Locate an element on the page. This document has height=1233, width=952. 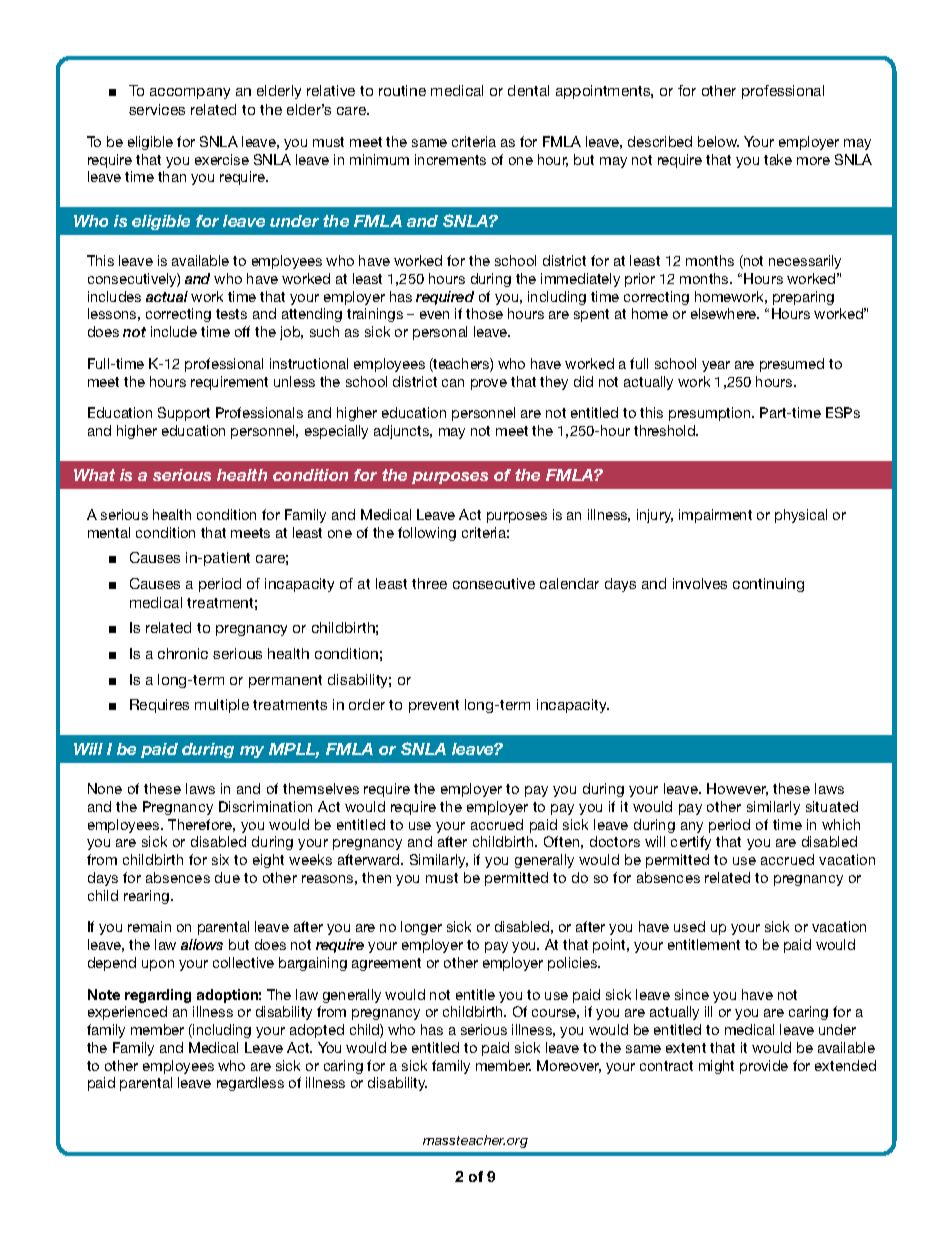
below is located at coordinates (718, 141).
